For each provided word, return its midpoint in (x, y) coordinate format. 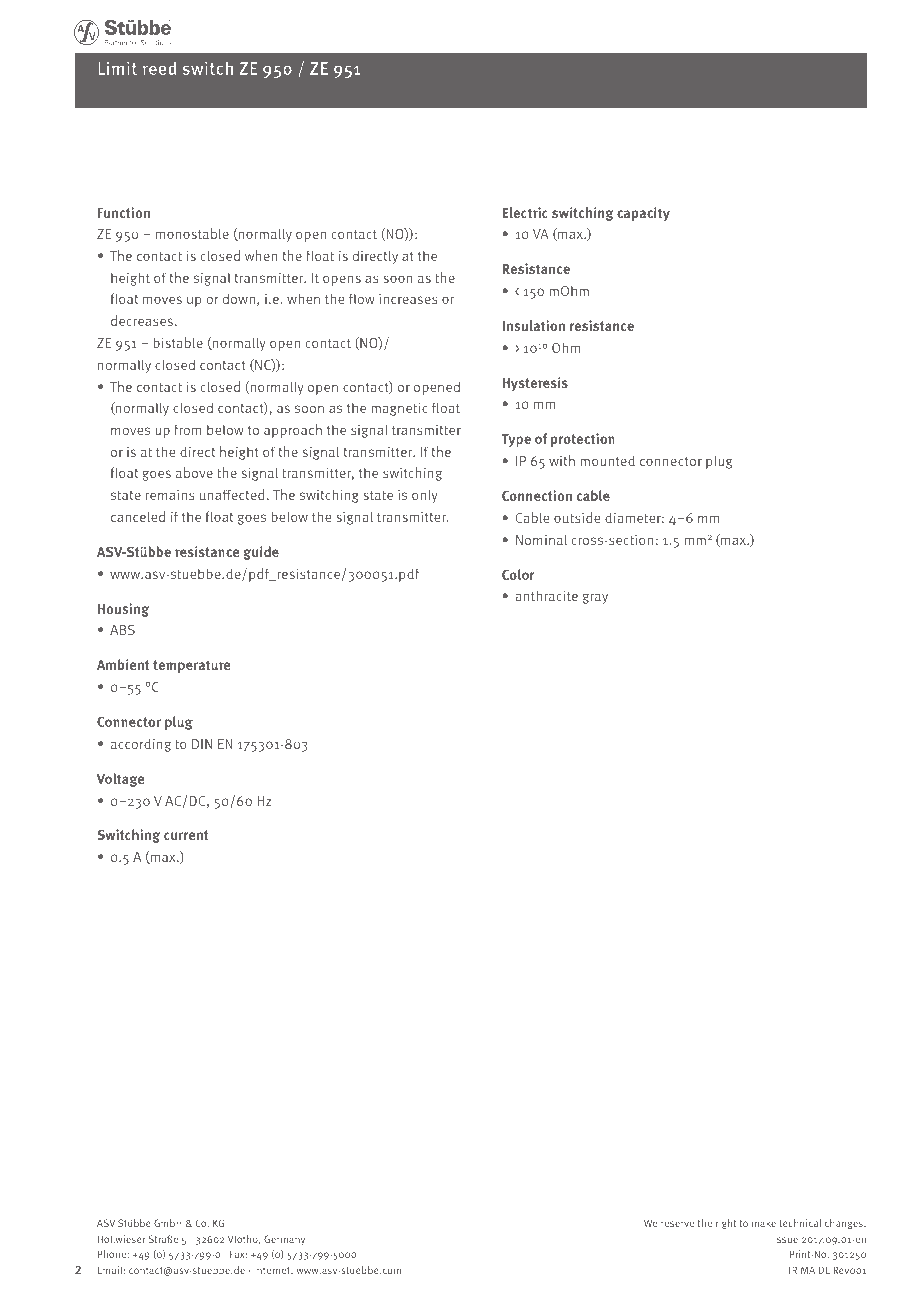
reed (159, 68)
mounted (607, 460)
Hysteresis (535, 384)
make (764, 1223)
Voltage (120, 780)
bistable (178, 342)
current (186, 835)
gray (595, 598)
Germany (284, 1240)
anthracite (546, 595)
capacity (643, 214)
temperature (191, 666)
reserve (677, 1224)
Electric (525, 212)
